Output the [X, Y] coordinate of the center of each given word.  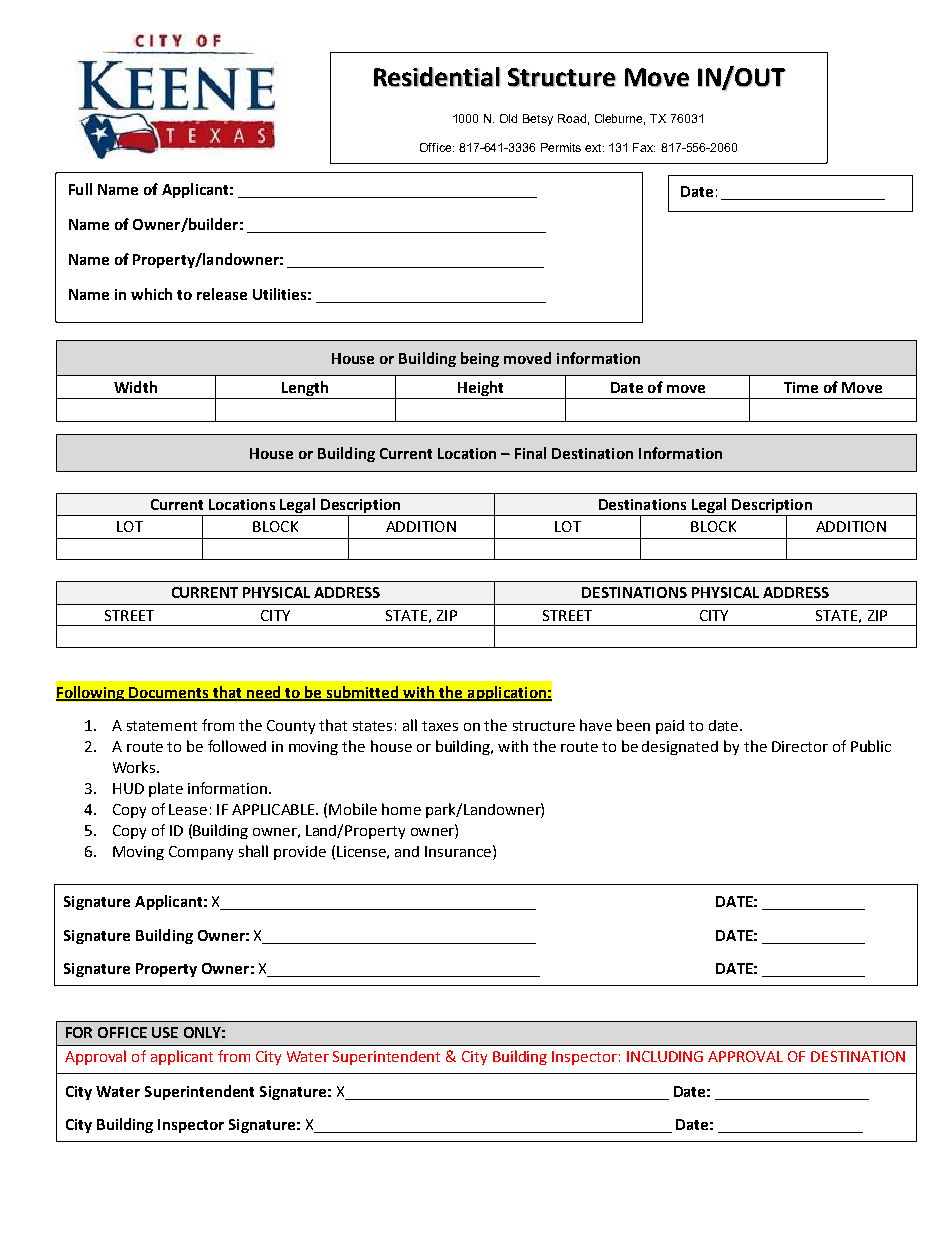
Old [508, 118]
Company [201, 853]
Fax [644, 147]
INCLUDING [665, 1056]
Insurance [458, 851]
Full [80, 189]
